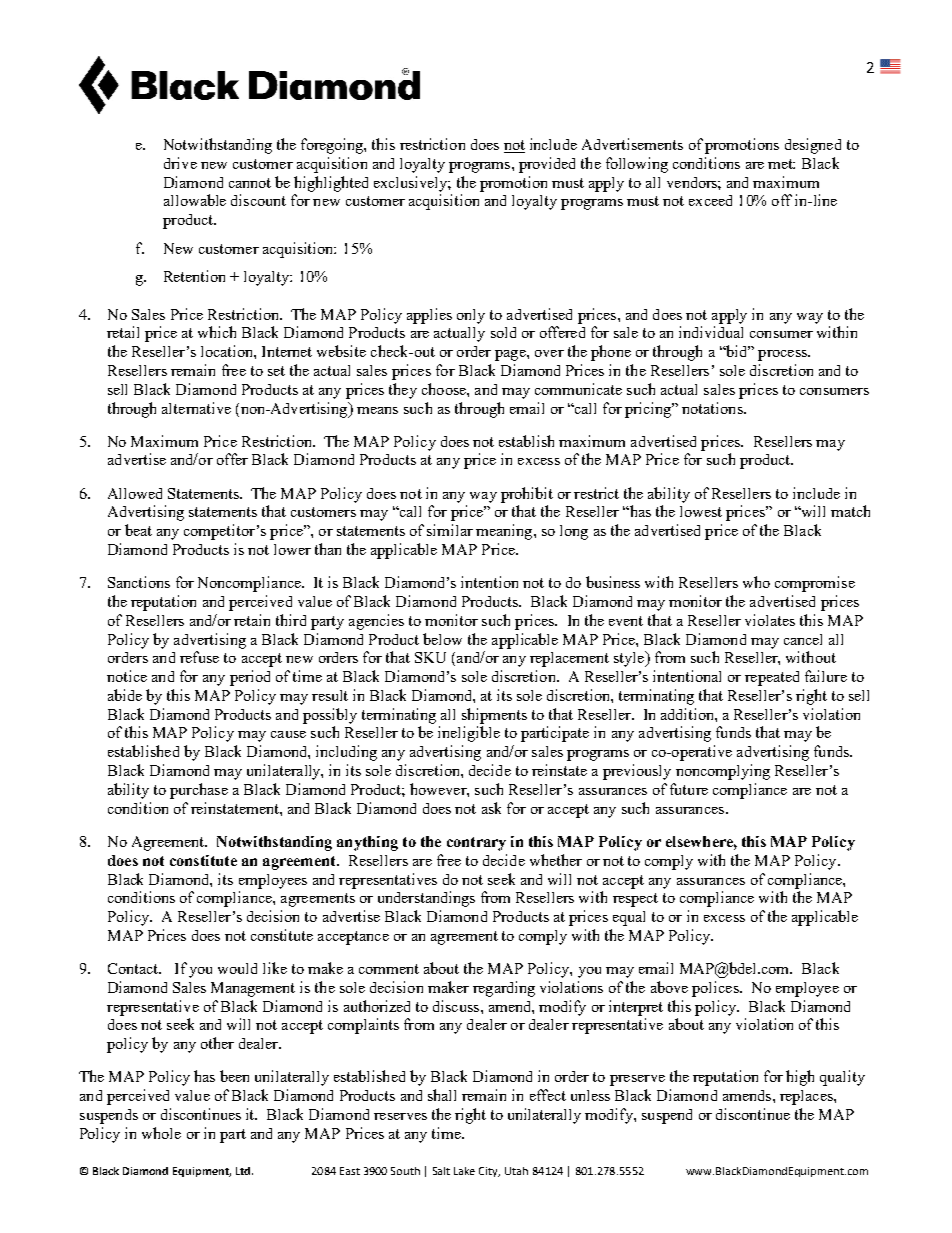  I want to click on drive, so click(180, 163).
